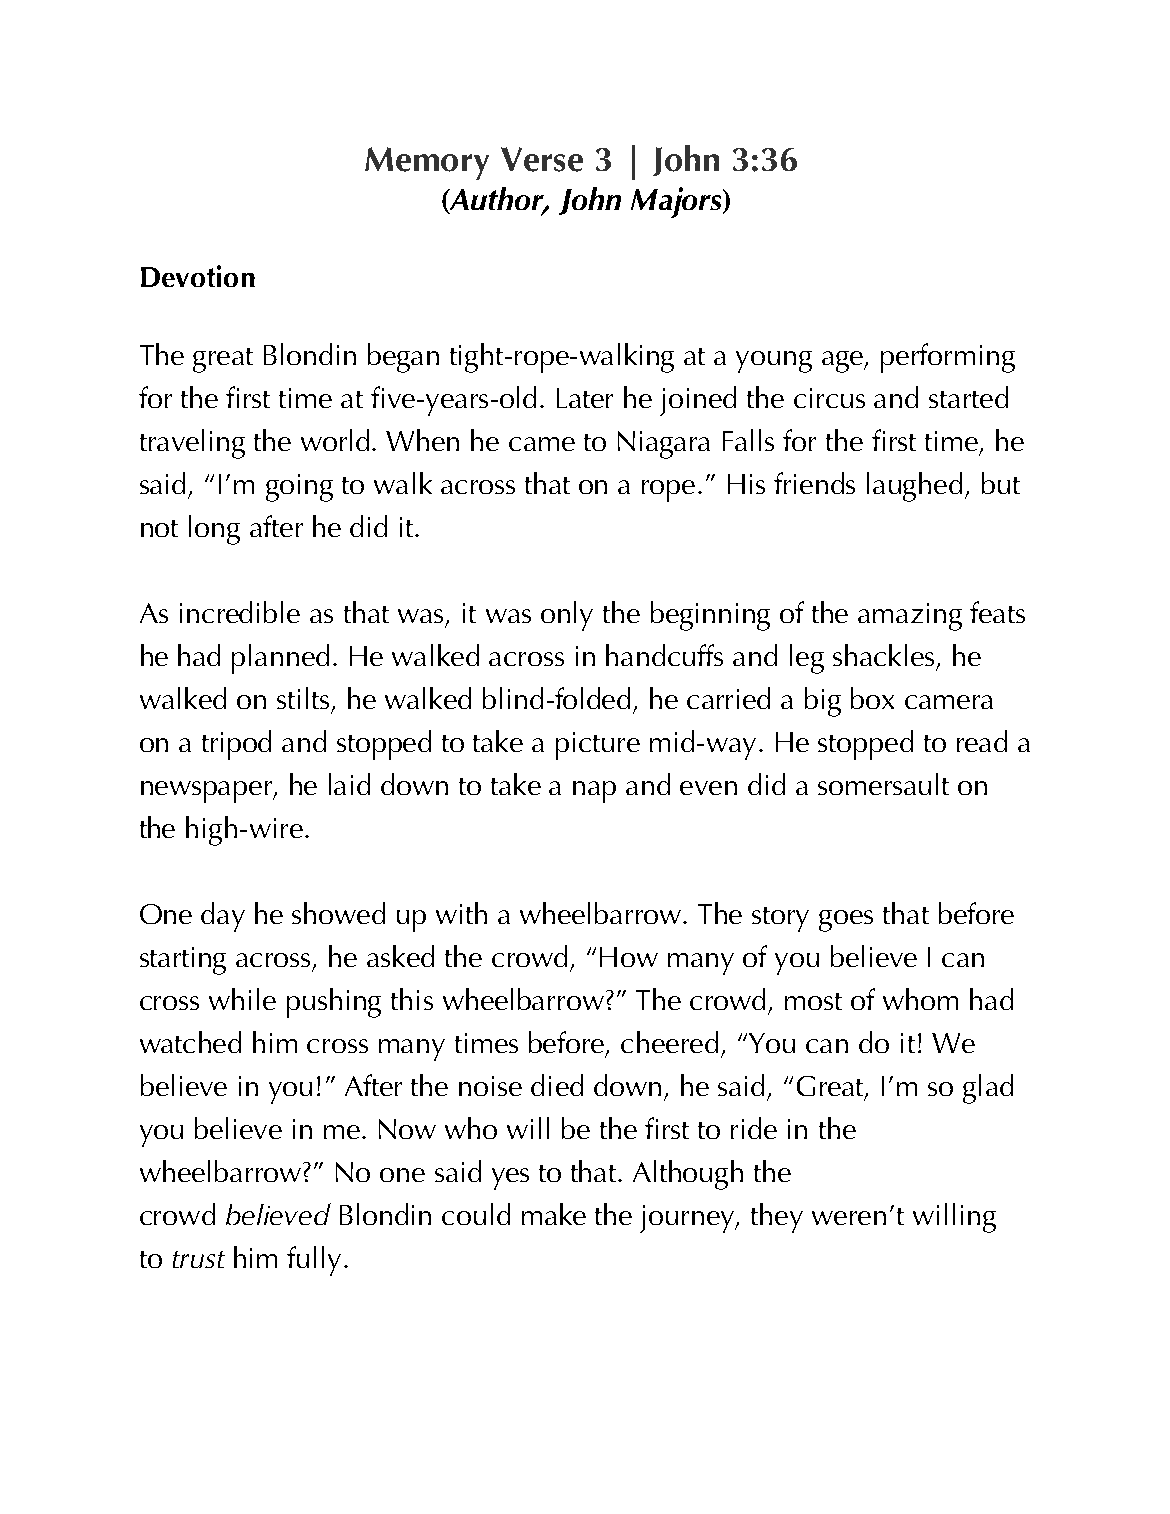 The image size is (1170, 1514). I want to click on Devotion, so click(198, 276).
